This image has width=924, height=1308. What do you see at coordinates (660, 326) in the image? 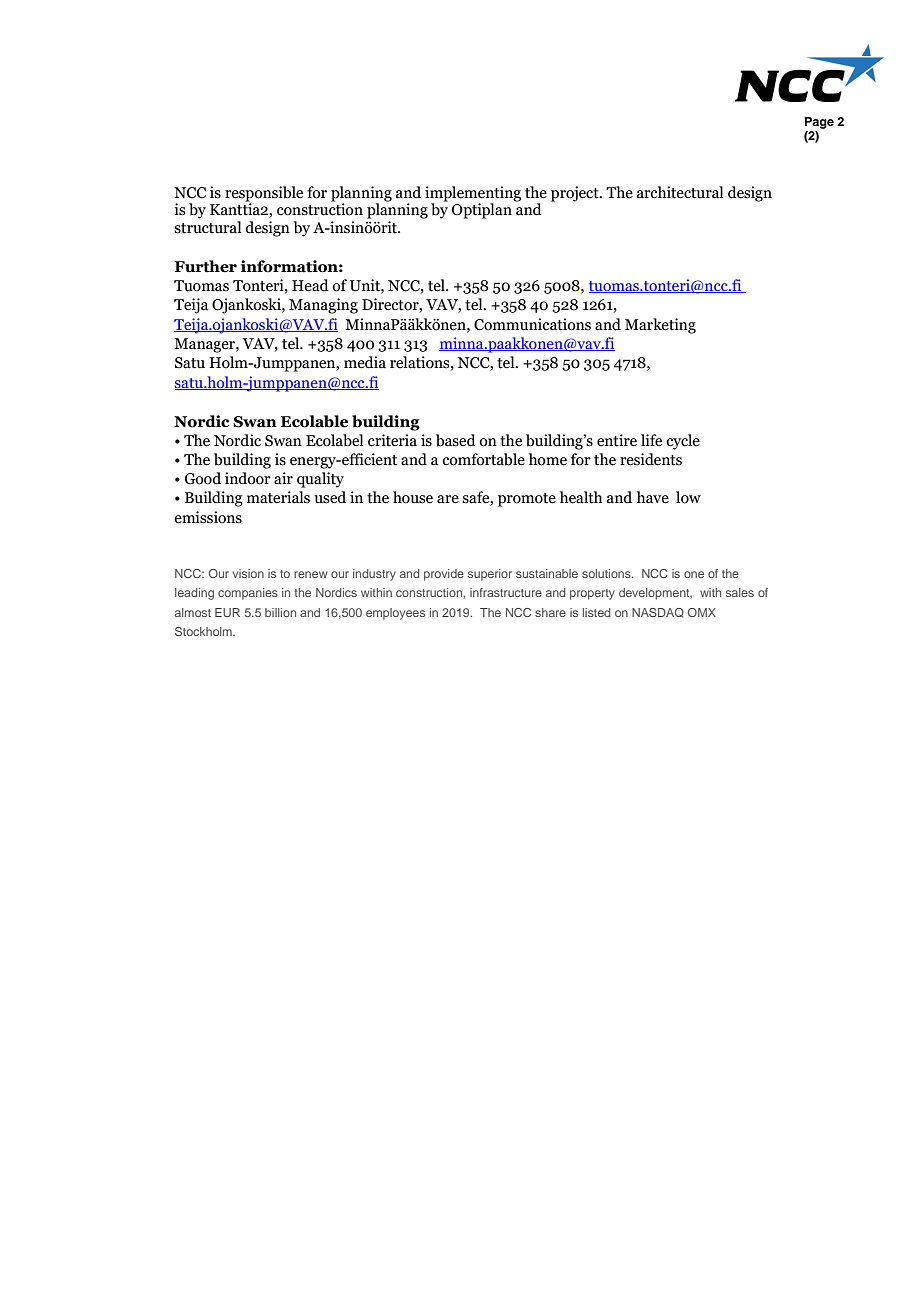
I see `Marketing` at bounding box center [660, 326].
